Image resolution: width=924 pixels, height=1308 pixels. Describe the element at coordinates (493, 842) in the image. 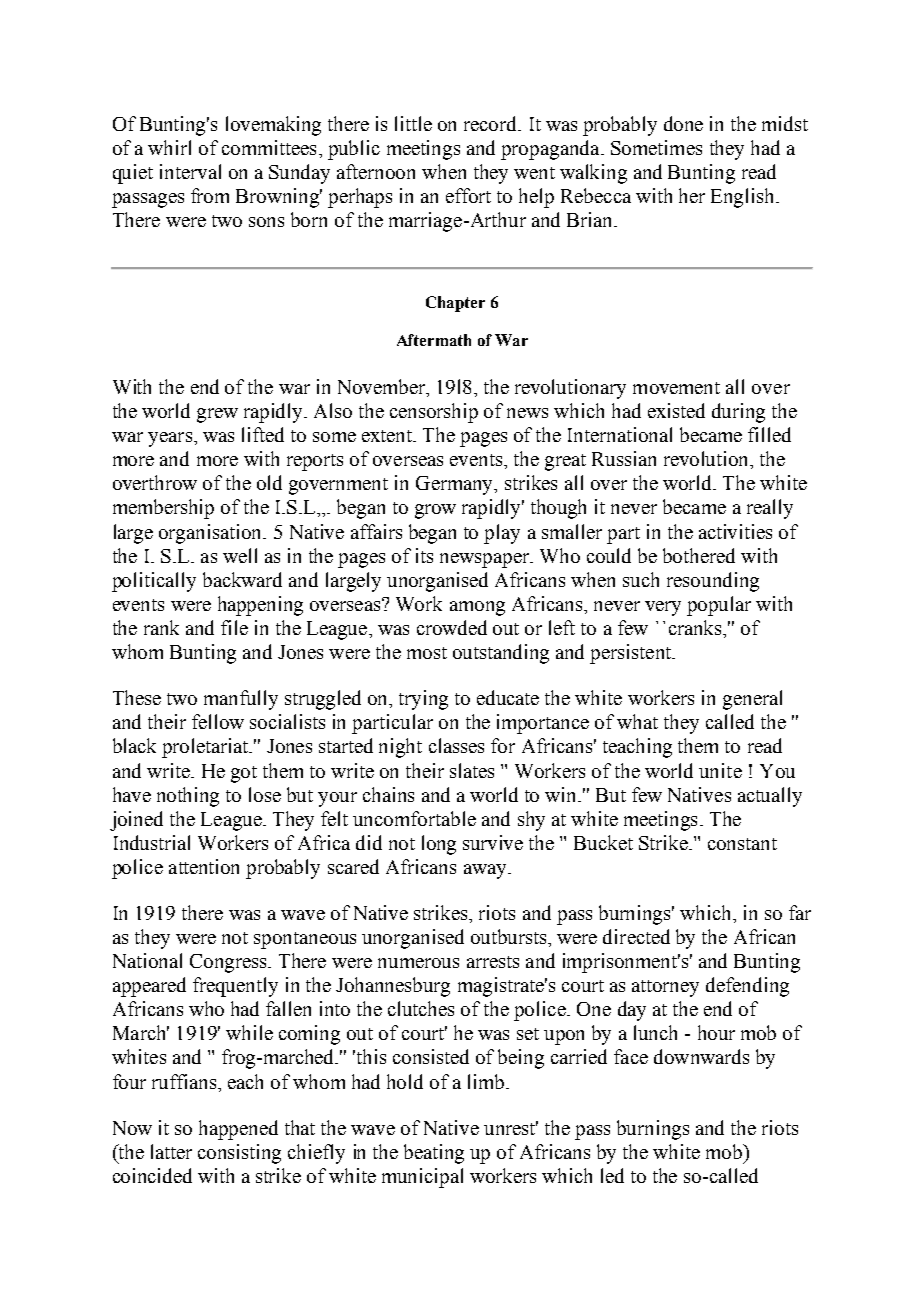

I see `survive` at that location.
